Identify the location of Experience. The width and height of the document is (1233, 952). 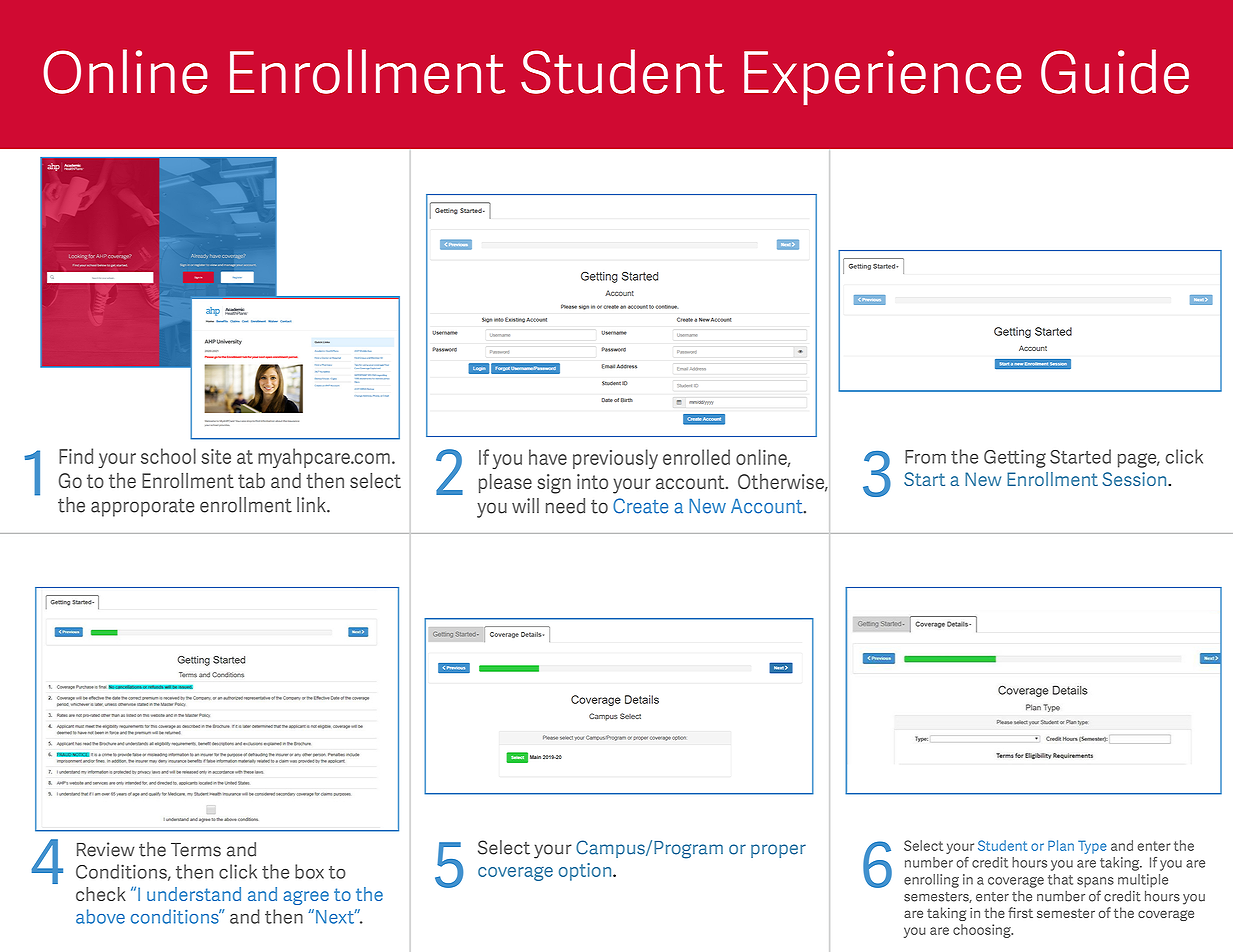
(883, 77).
